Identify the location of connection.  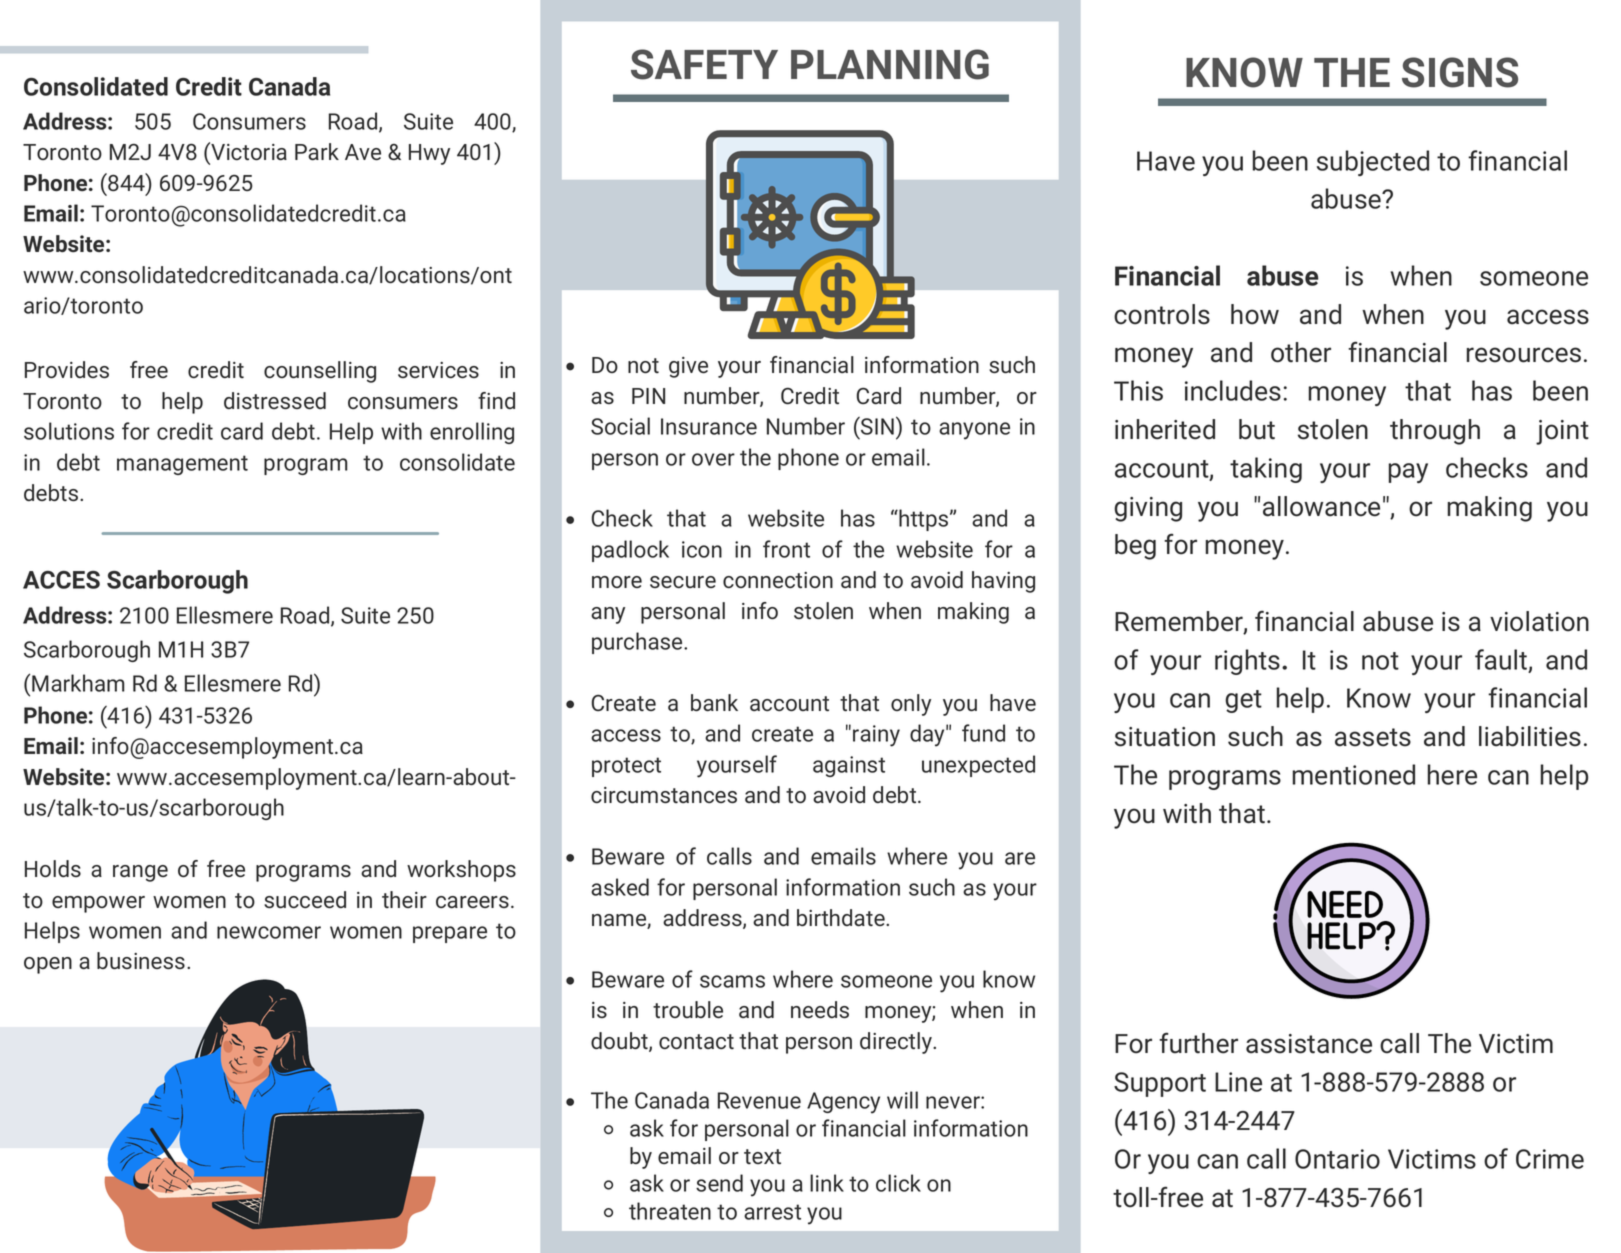
(778, 580).
